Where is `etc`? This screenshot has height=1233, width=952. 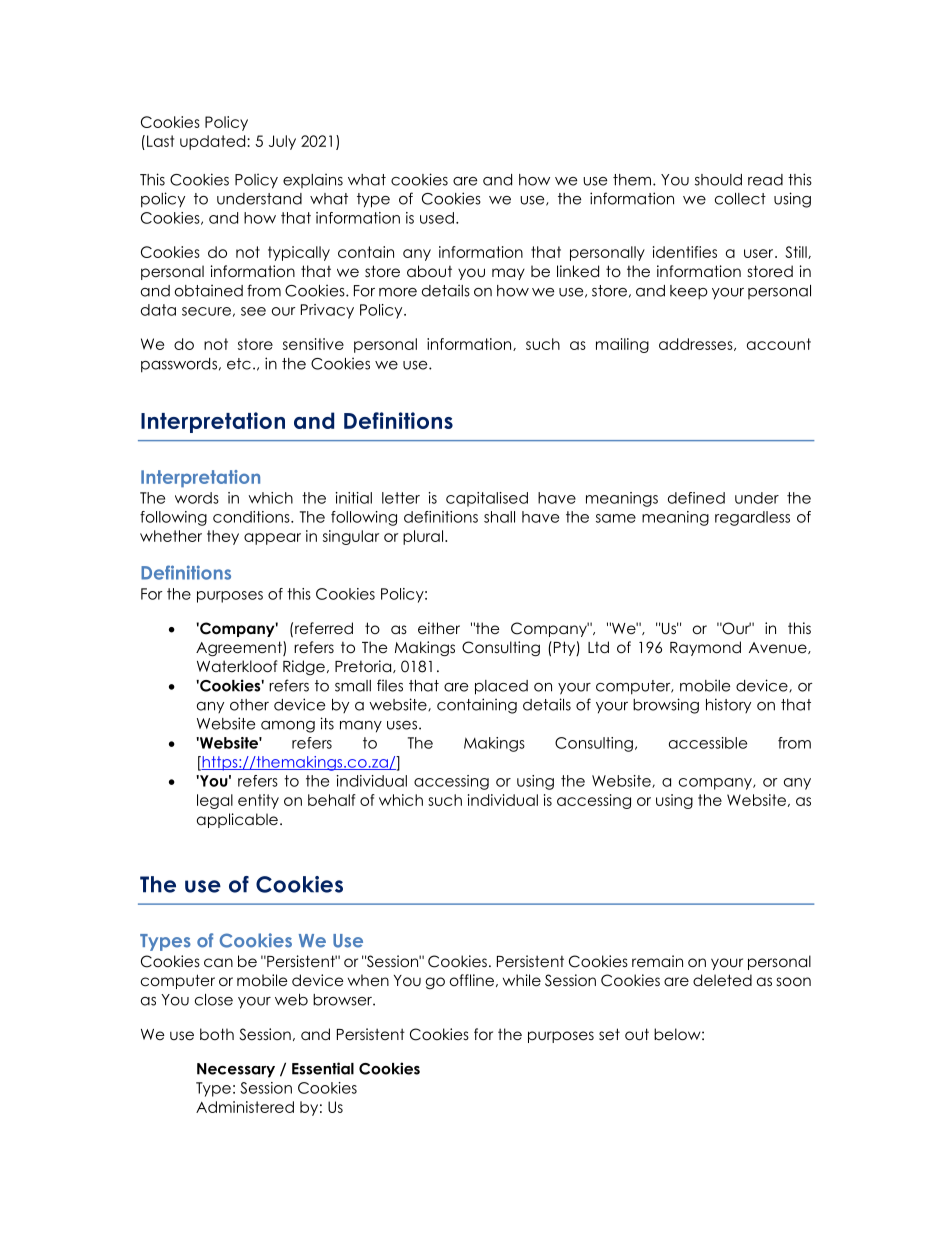 etc is located at coordinates (239, 364).
